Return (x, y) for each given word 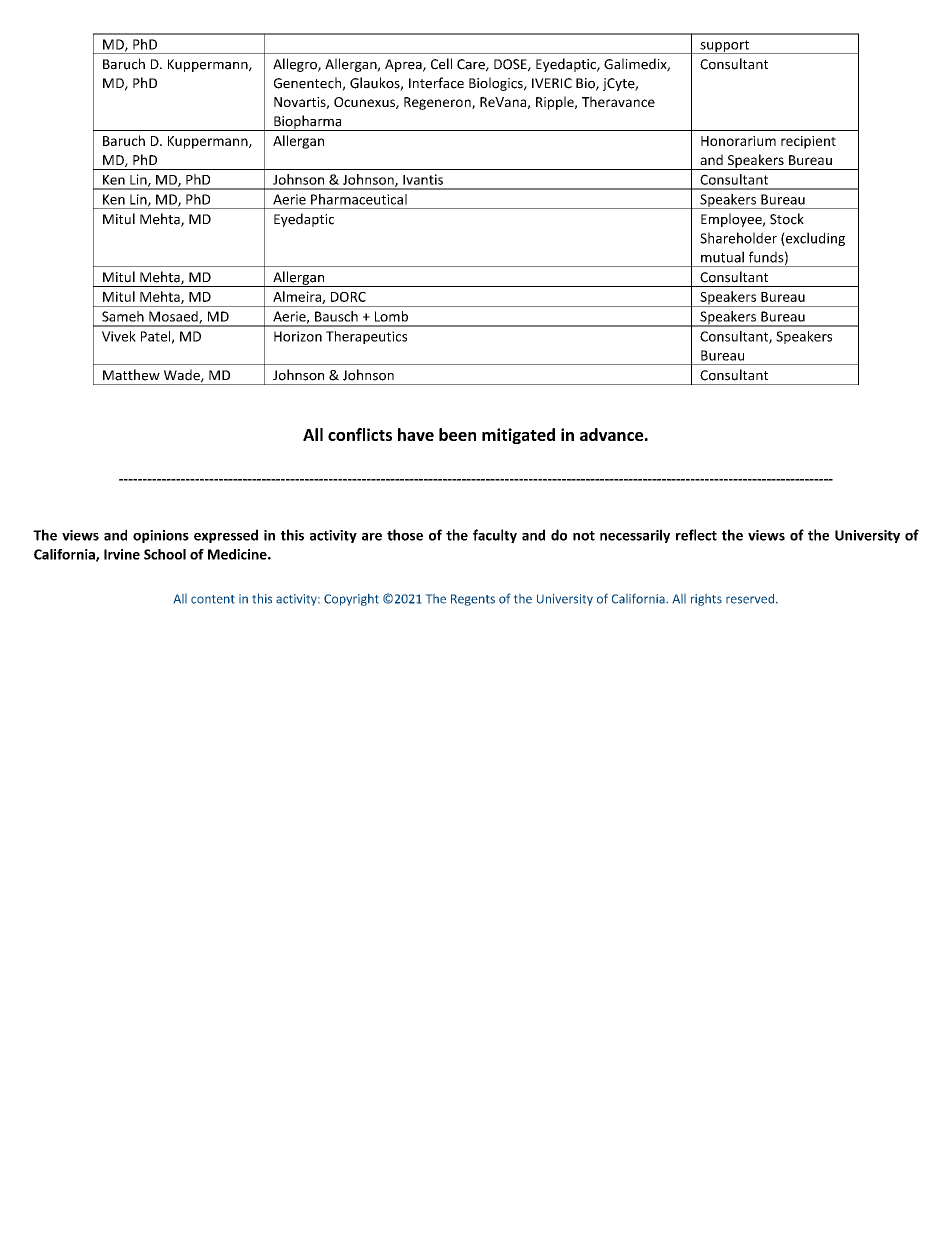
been (457, 434)
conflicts (360, 434)
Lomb (391, 316)
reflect (696, 535)
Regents (473, 600)
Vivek (119, 336)
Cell (441, 64)
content (212, 599)
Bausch (336, 316)
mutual (722, 257)
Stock (787, 219)
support (725, 47)
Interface (436, 83)
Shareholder (738, 238)
